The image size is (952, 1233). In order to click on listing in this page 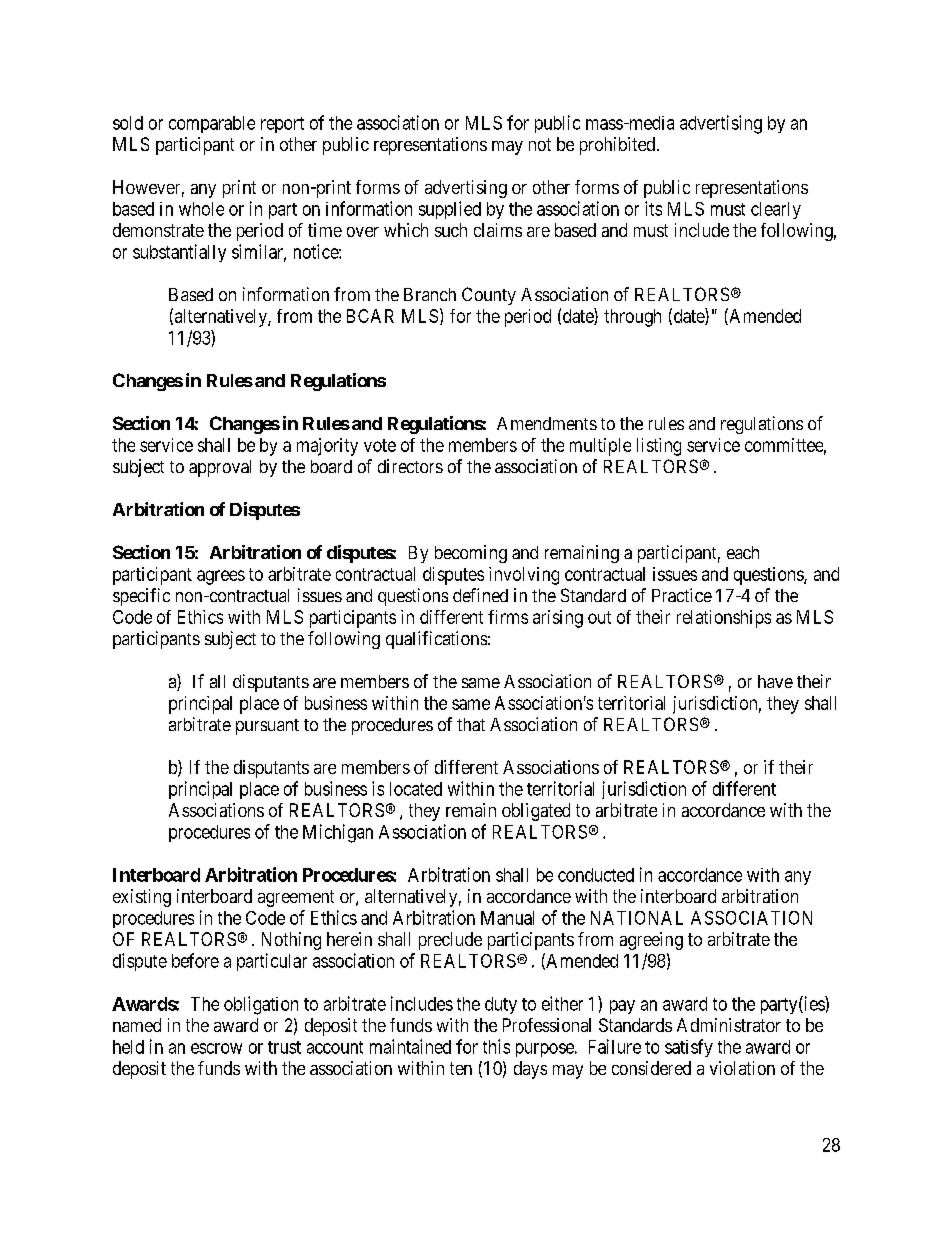, I will do `click(659, 447)`.
